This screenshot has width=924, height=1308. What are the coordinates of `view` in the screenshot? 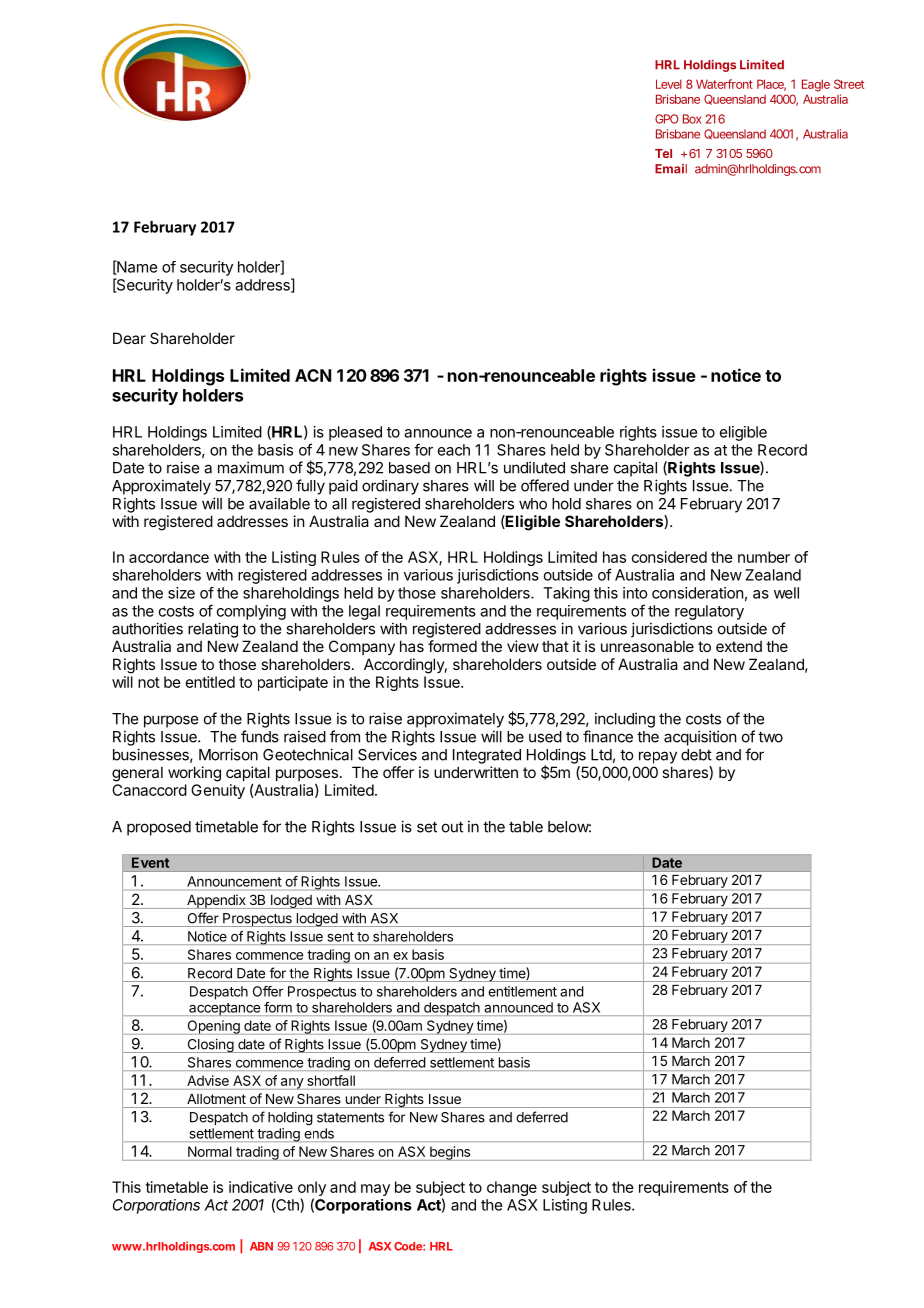 It's located at (523, 646).
